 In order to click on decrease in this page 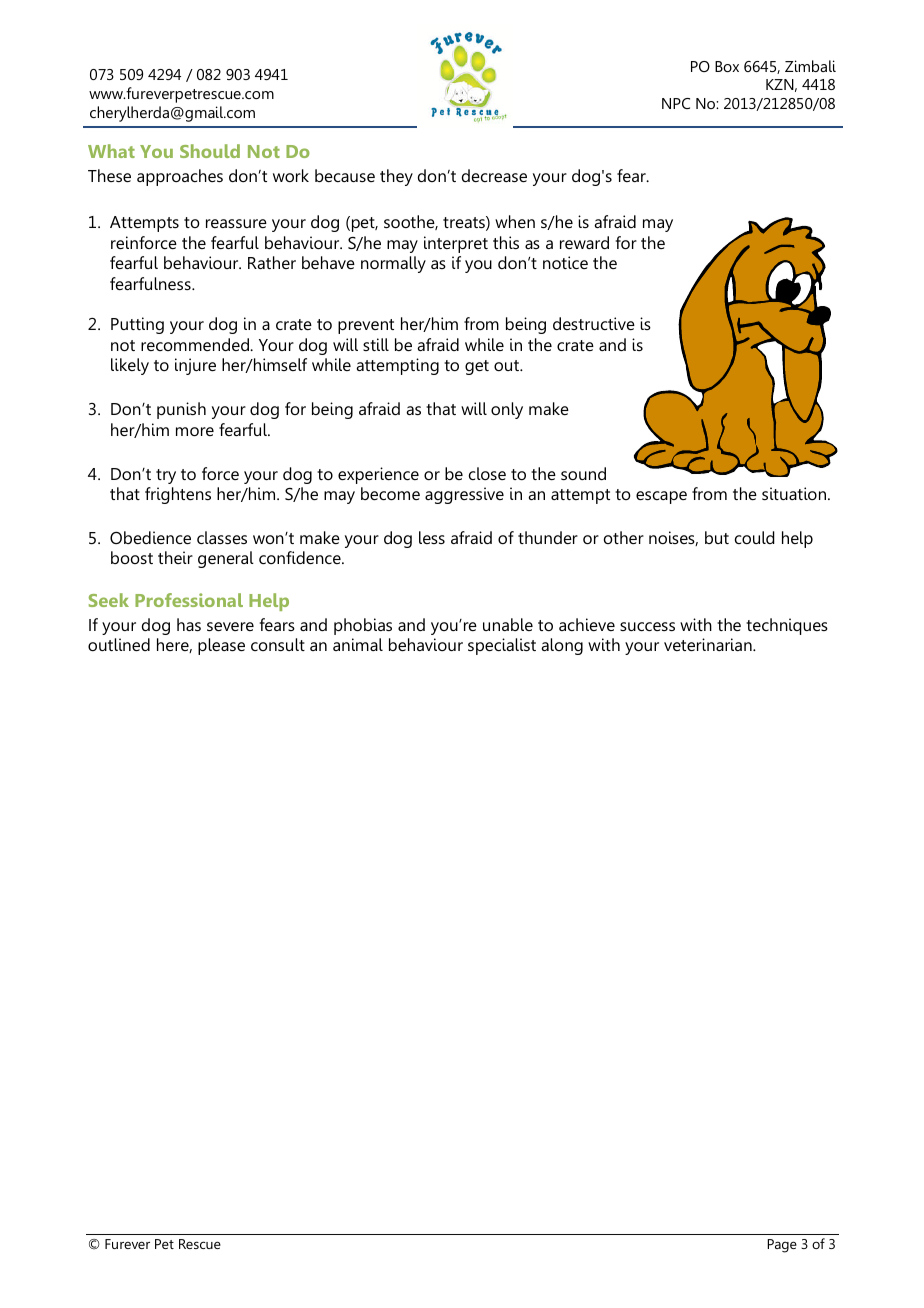, I will do `click(494, 175)`.
